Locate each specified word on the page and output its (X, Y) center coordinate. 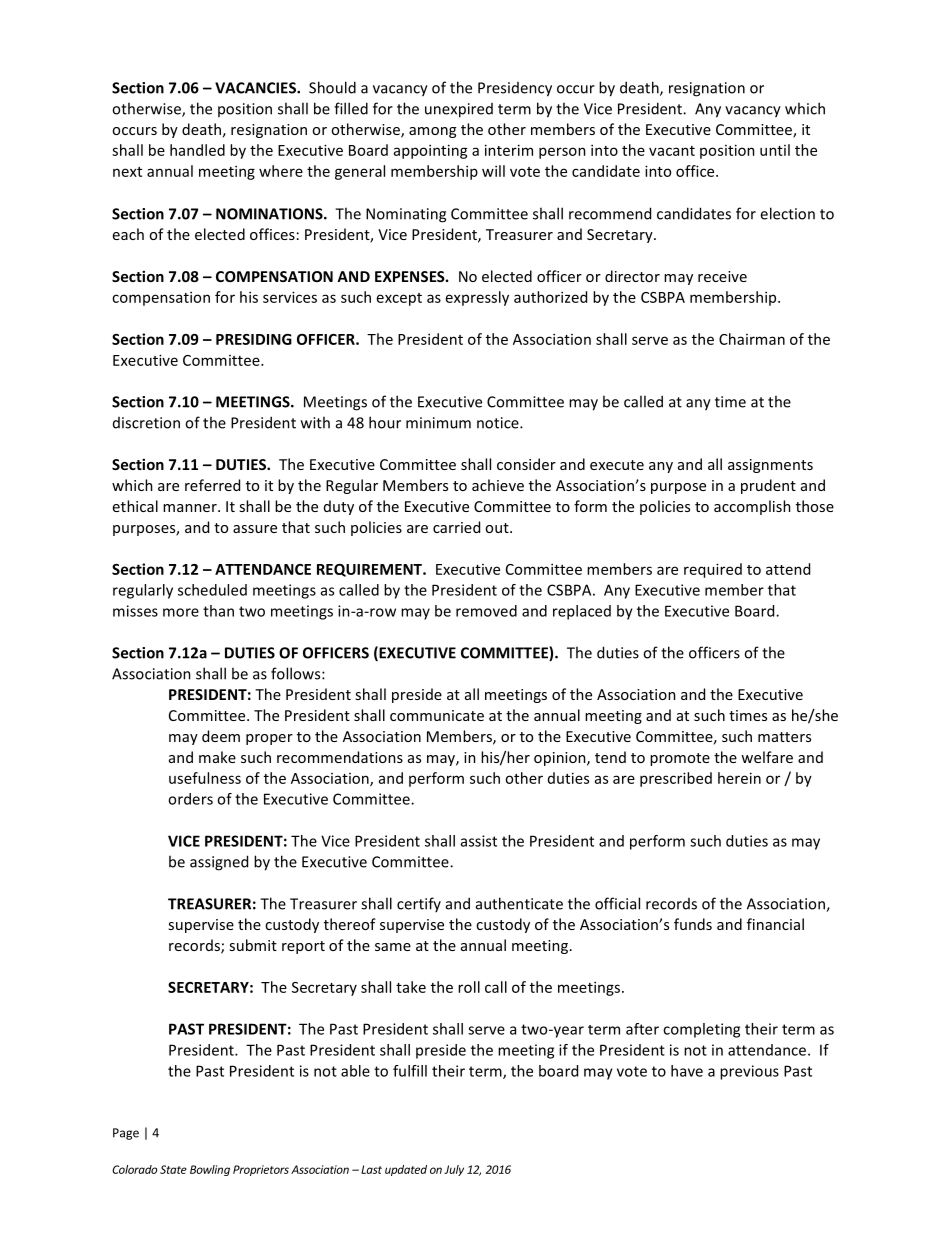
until (775, 150)
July (454, 1170)
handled (197, 150)
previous (749, 1072)
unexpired (459, 110)
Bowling (210, 1170)
